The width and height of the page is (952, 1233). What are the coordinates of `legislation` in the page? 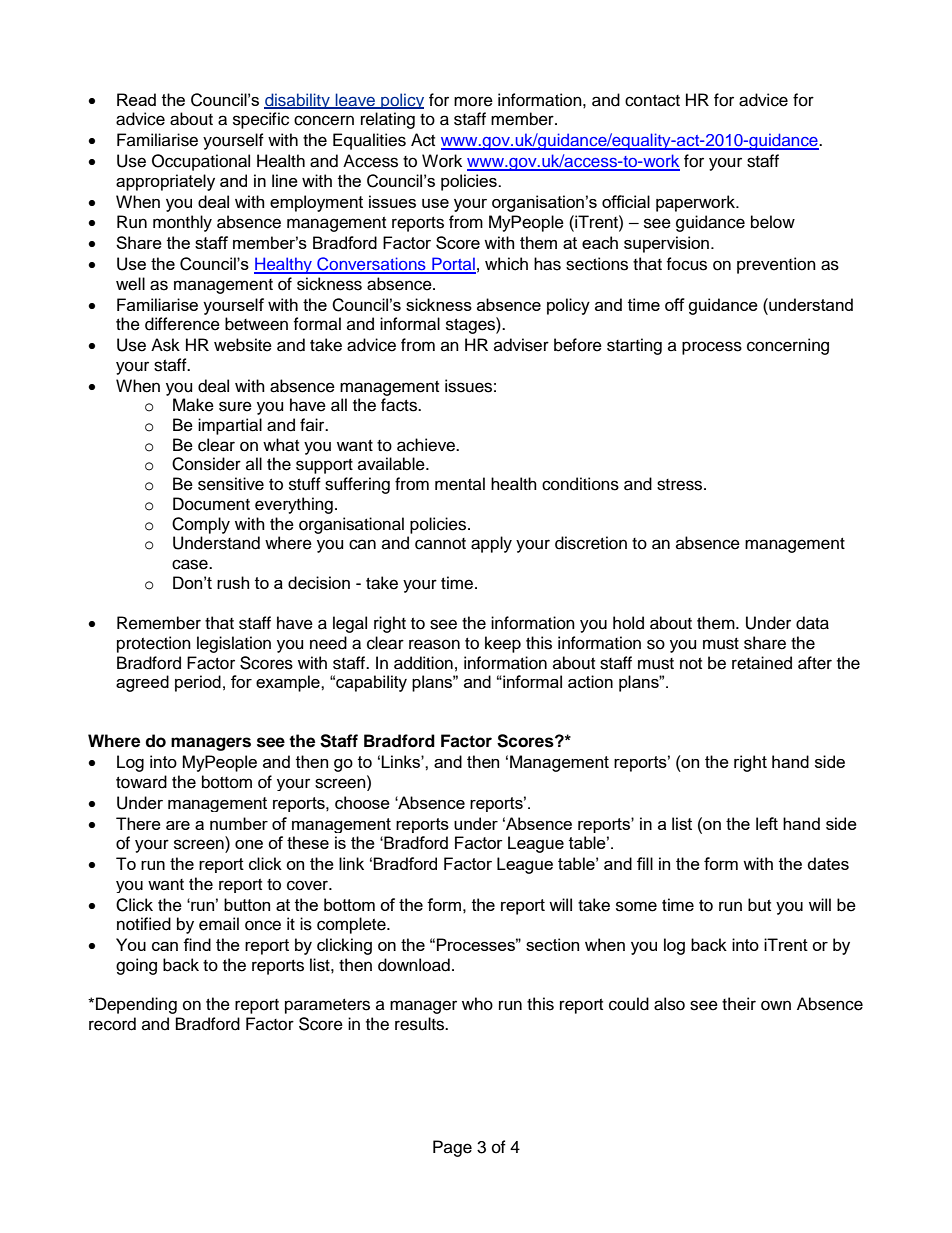 It's located at (234, 644).
